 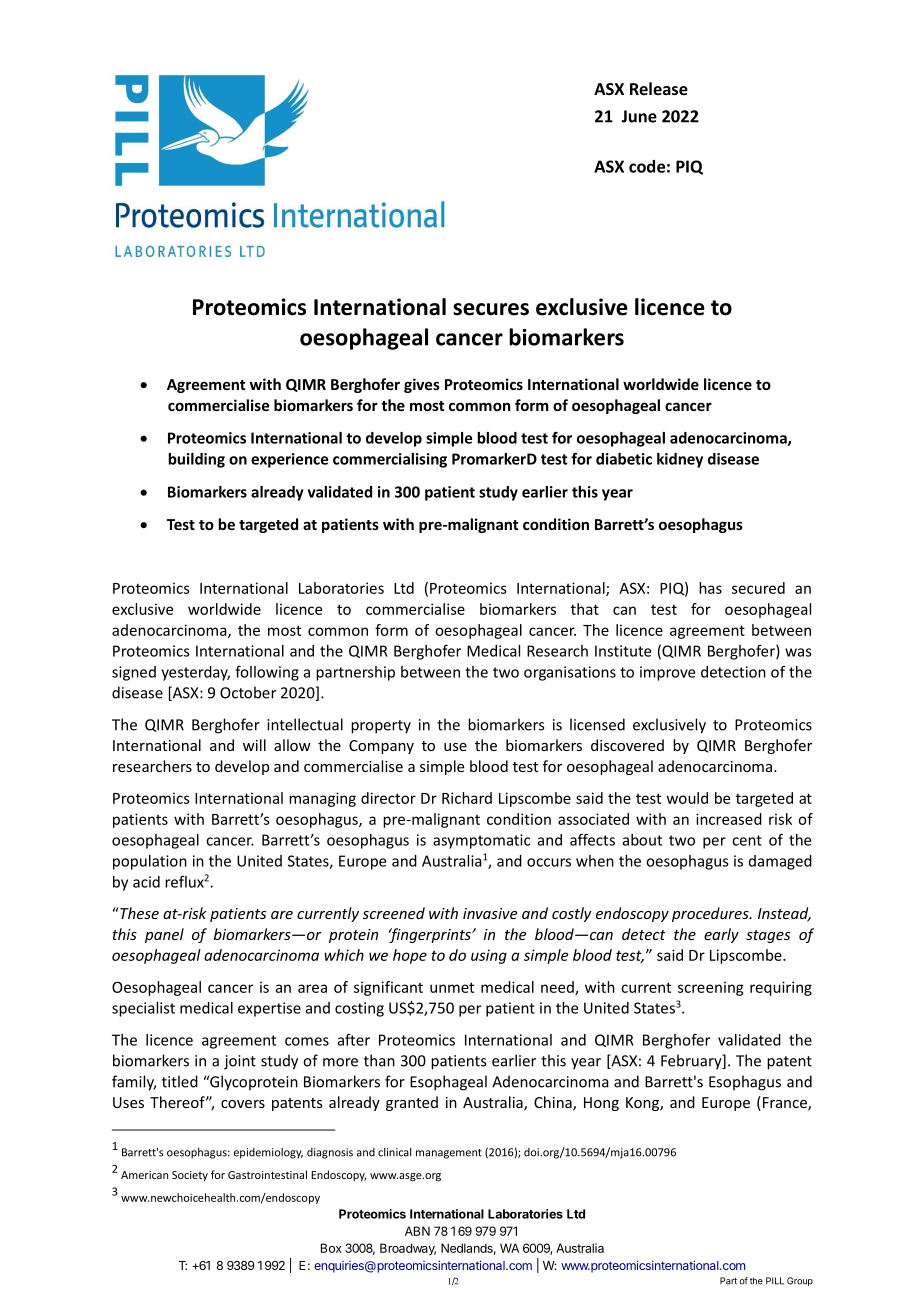 I want to click on building, so click(x=196, y=460).
